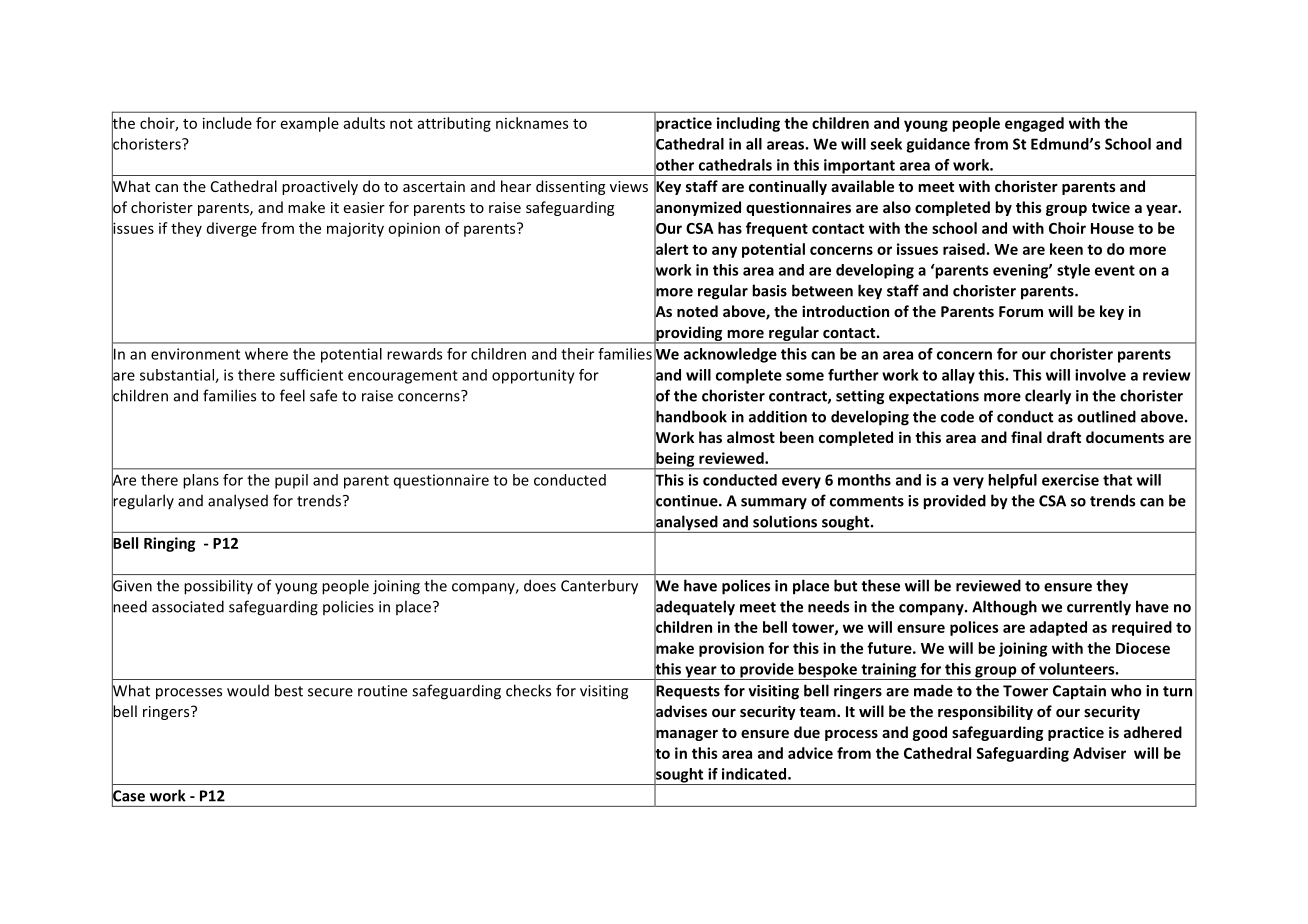  Describe the element at coordinates (1034, 124) in the image. I see `engaged` at that location.
